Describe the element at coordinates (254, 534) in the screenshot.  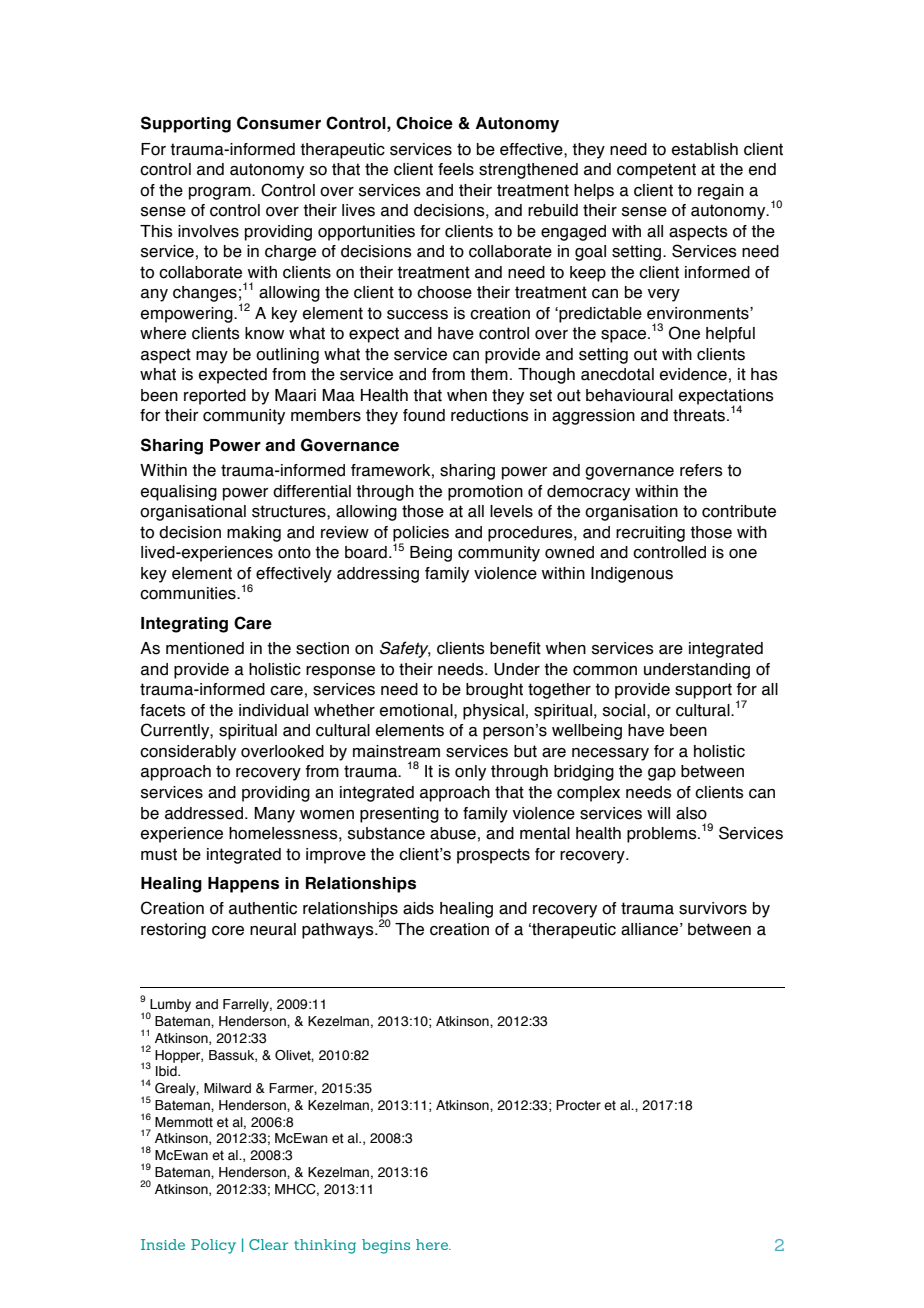
I see `making` at that location.
